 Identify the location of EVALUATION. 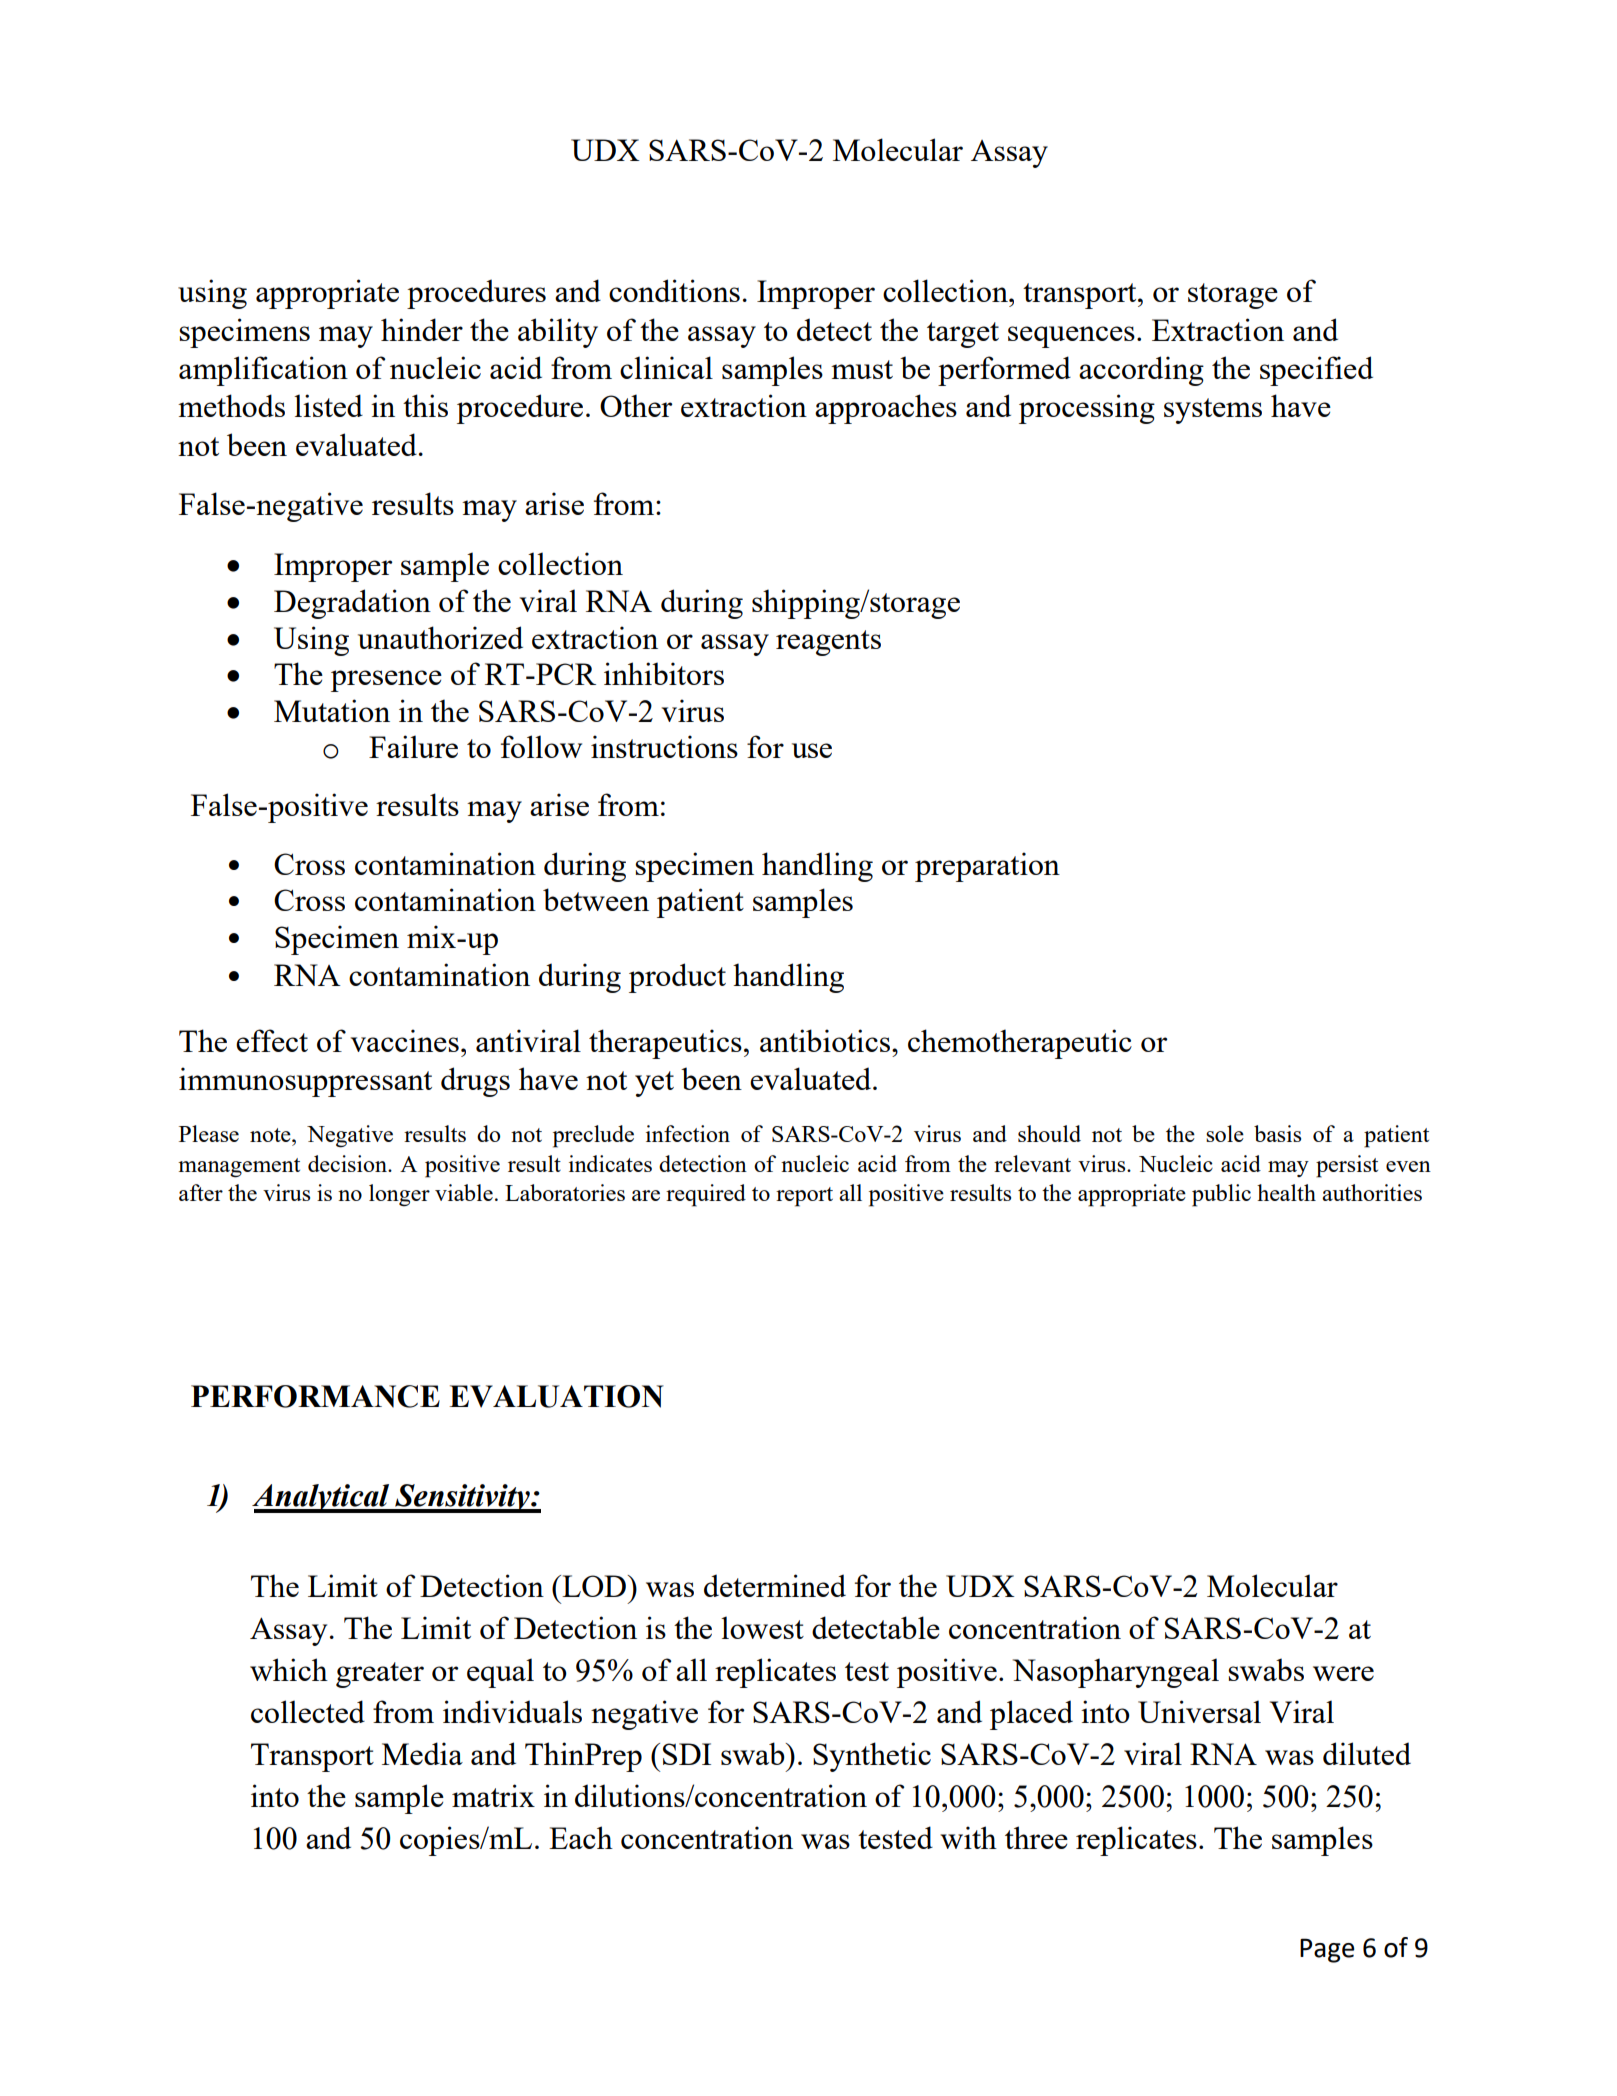
(556, 1396).
